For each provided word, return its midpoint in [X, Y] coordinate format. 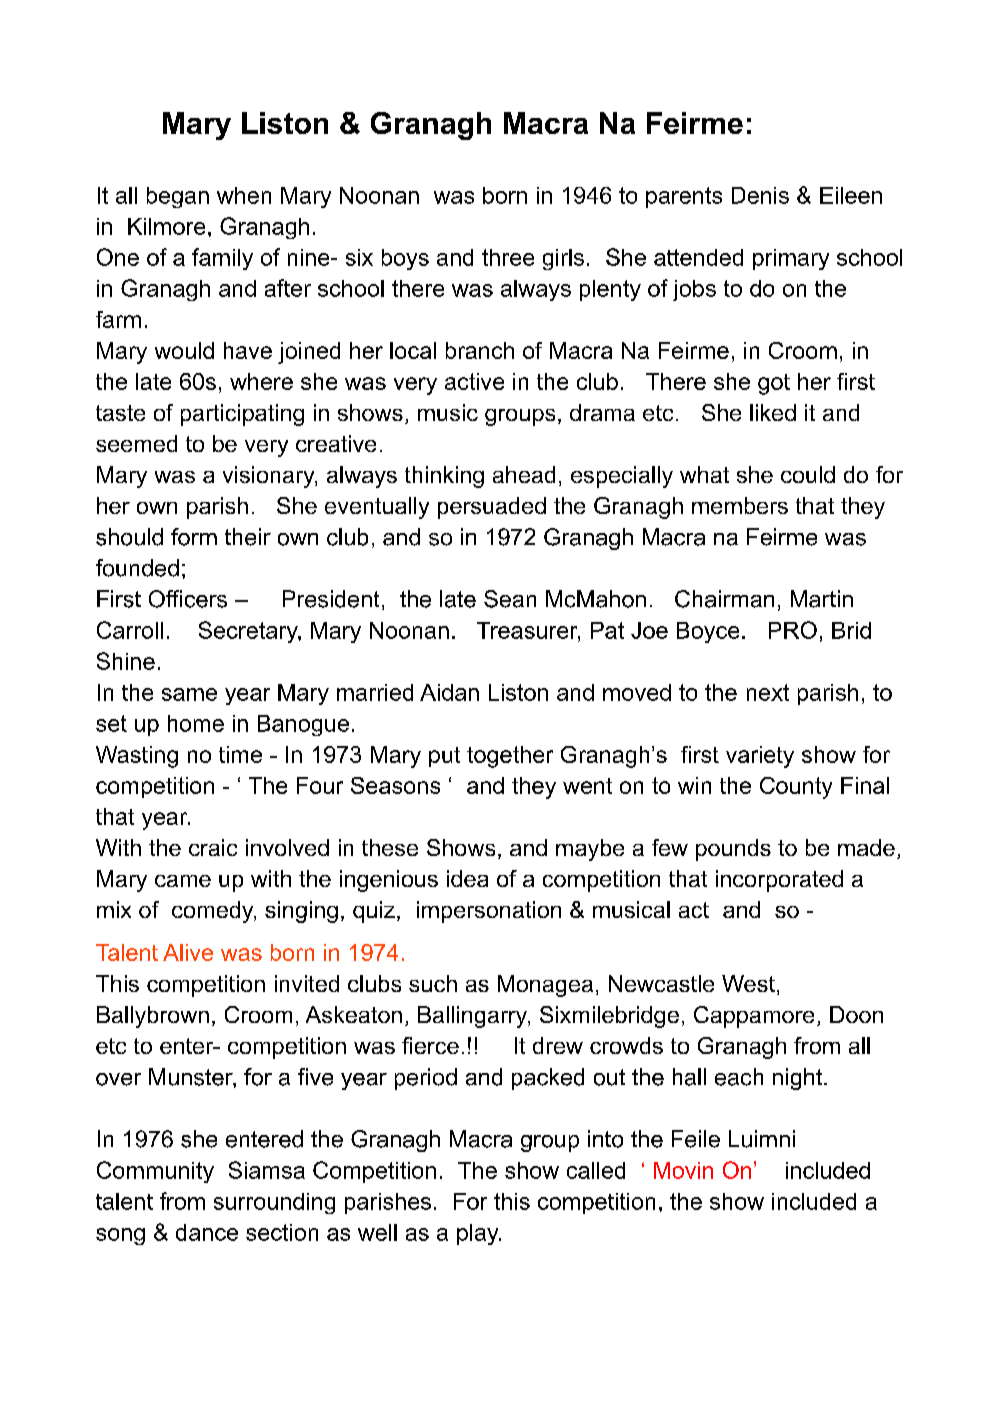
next [768, 692]
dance [207, 1232]
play [479, 1234]
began [178, 197]
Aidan [449, 692]
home [196, 723]
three [508, 257]
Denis [760, 195]
